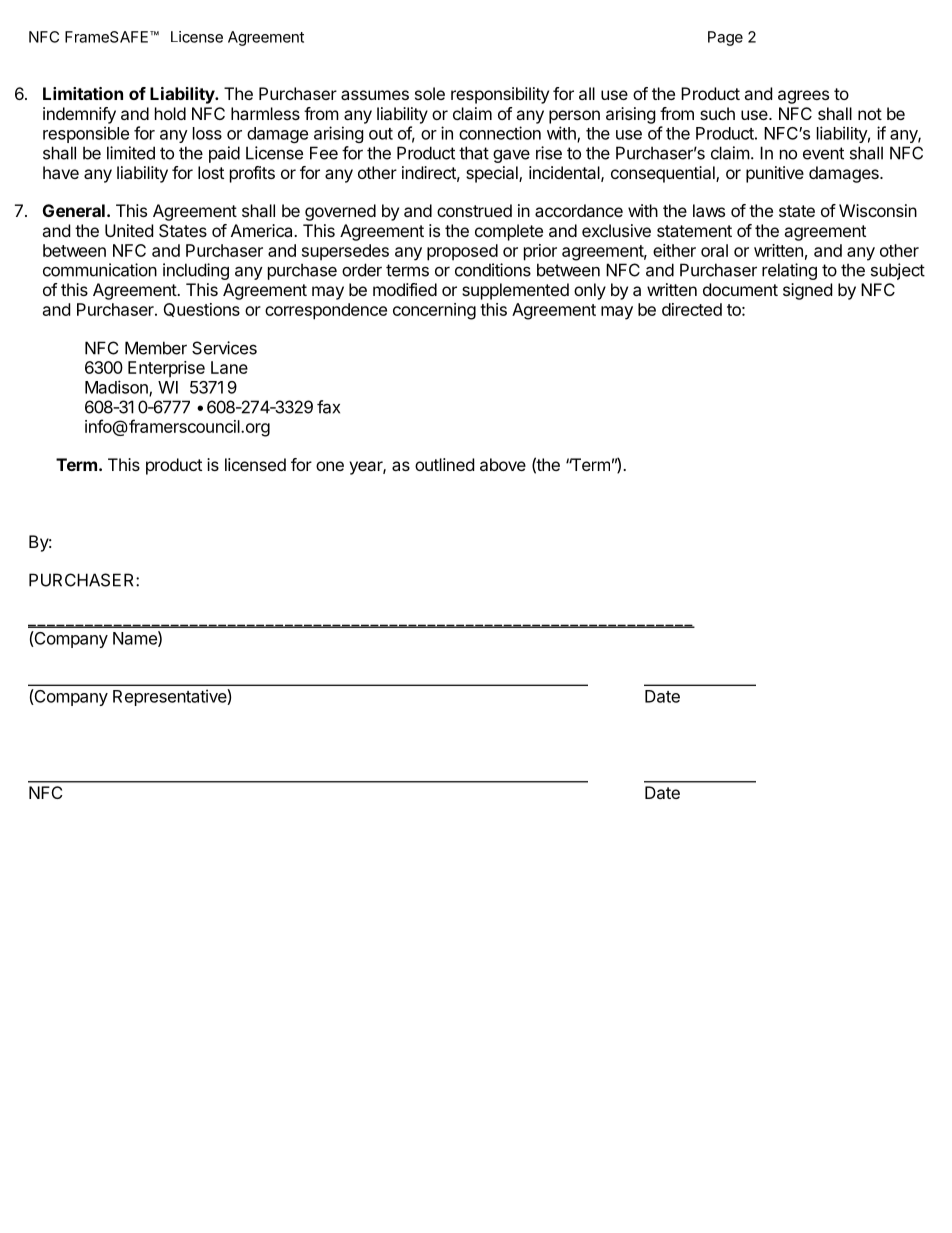 The width and height of the screenshot is (952, 1233). Describe the element at coordinates (83, 93) in the screenshot. I see `Limitation` at that location.
